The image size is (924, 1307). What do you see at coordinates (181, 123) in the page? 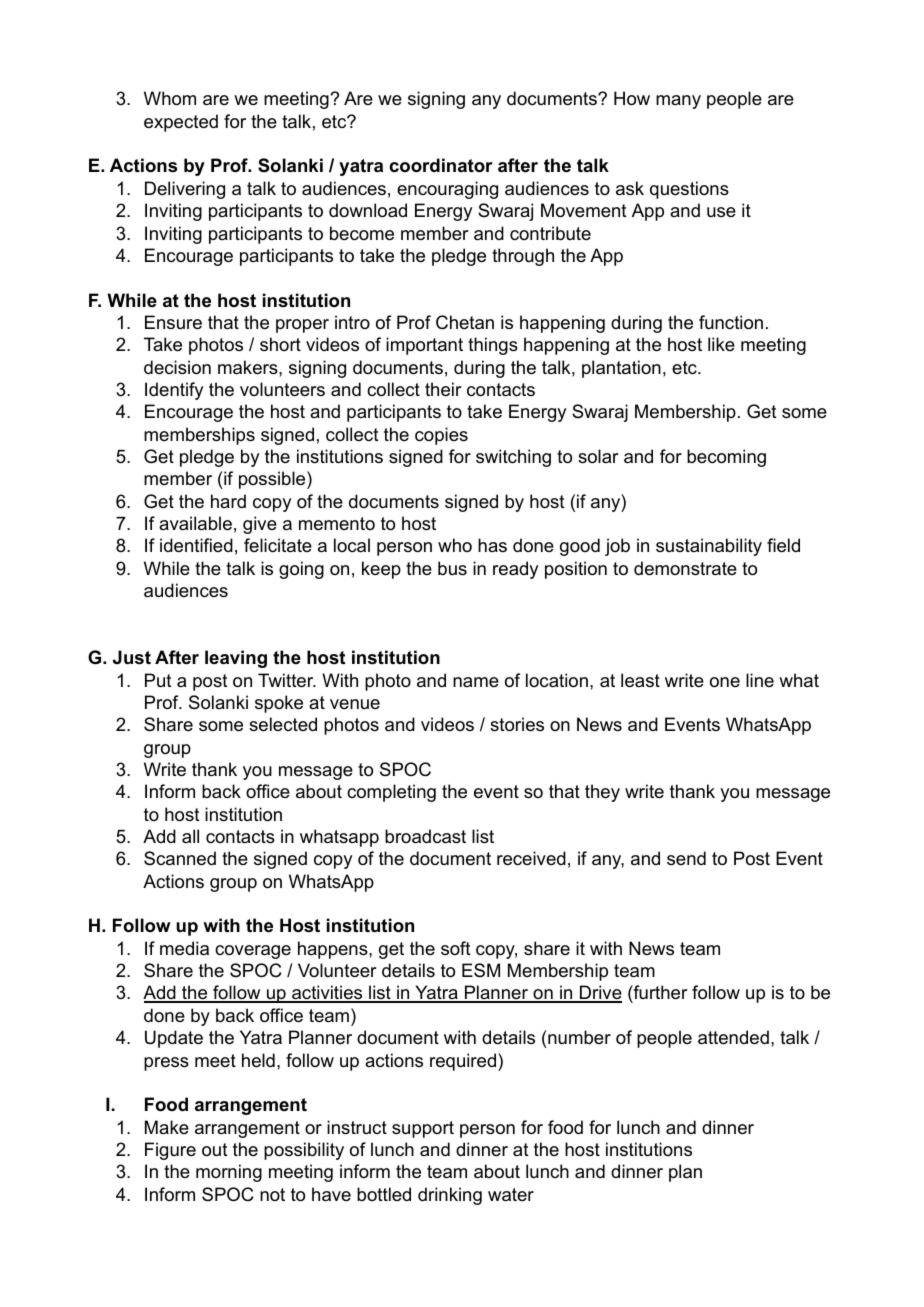
I see `expected` at bounding box center [181, 123].
